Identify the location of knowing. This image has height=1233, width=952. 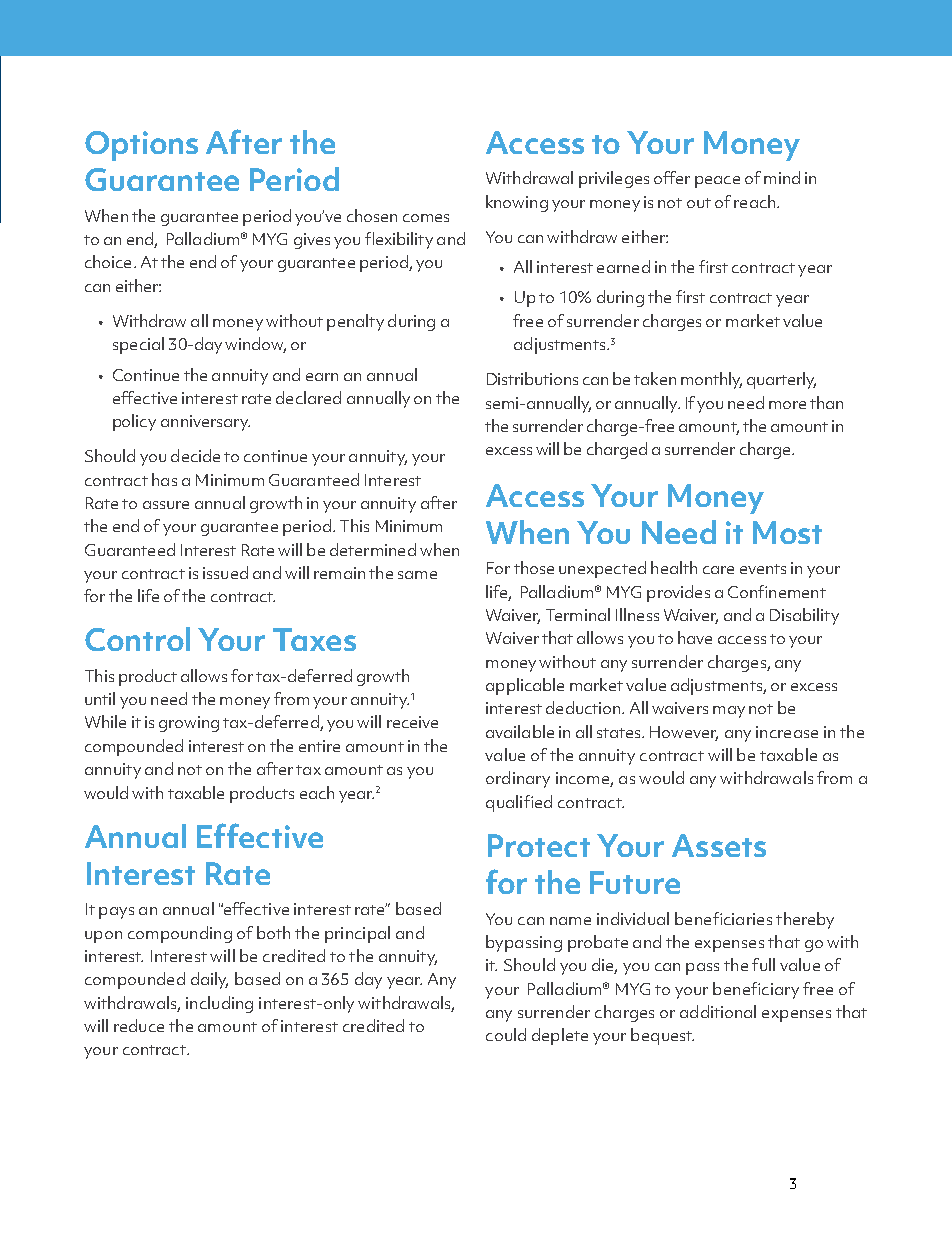
(517, 203).
